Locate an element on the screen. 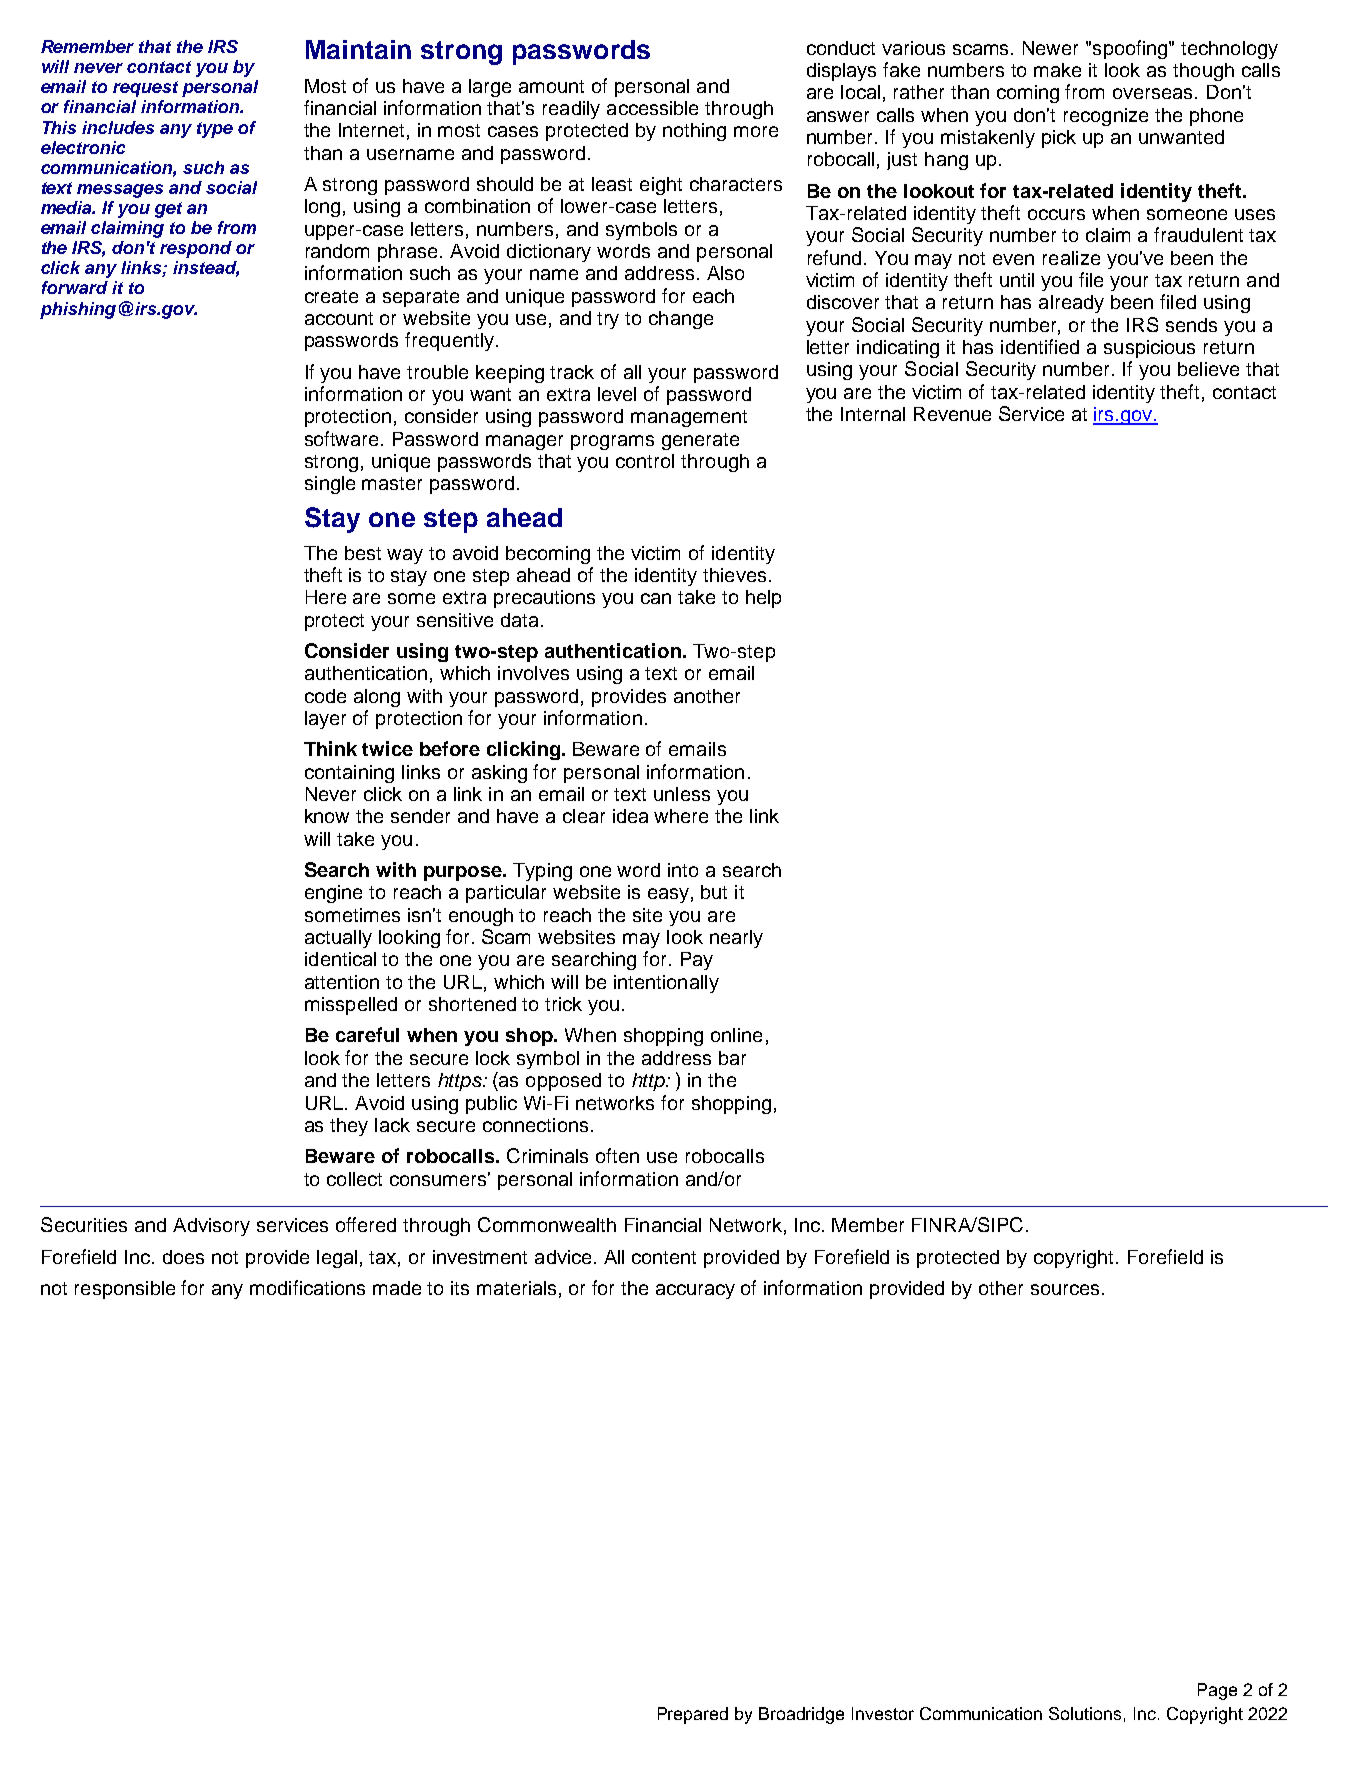 The image size is (1368, 1770). Prepared is located at coordinates (693, 1715).
